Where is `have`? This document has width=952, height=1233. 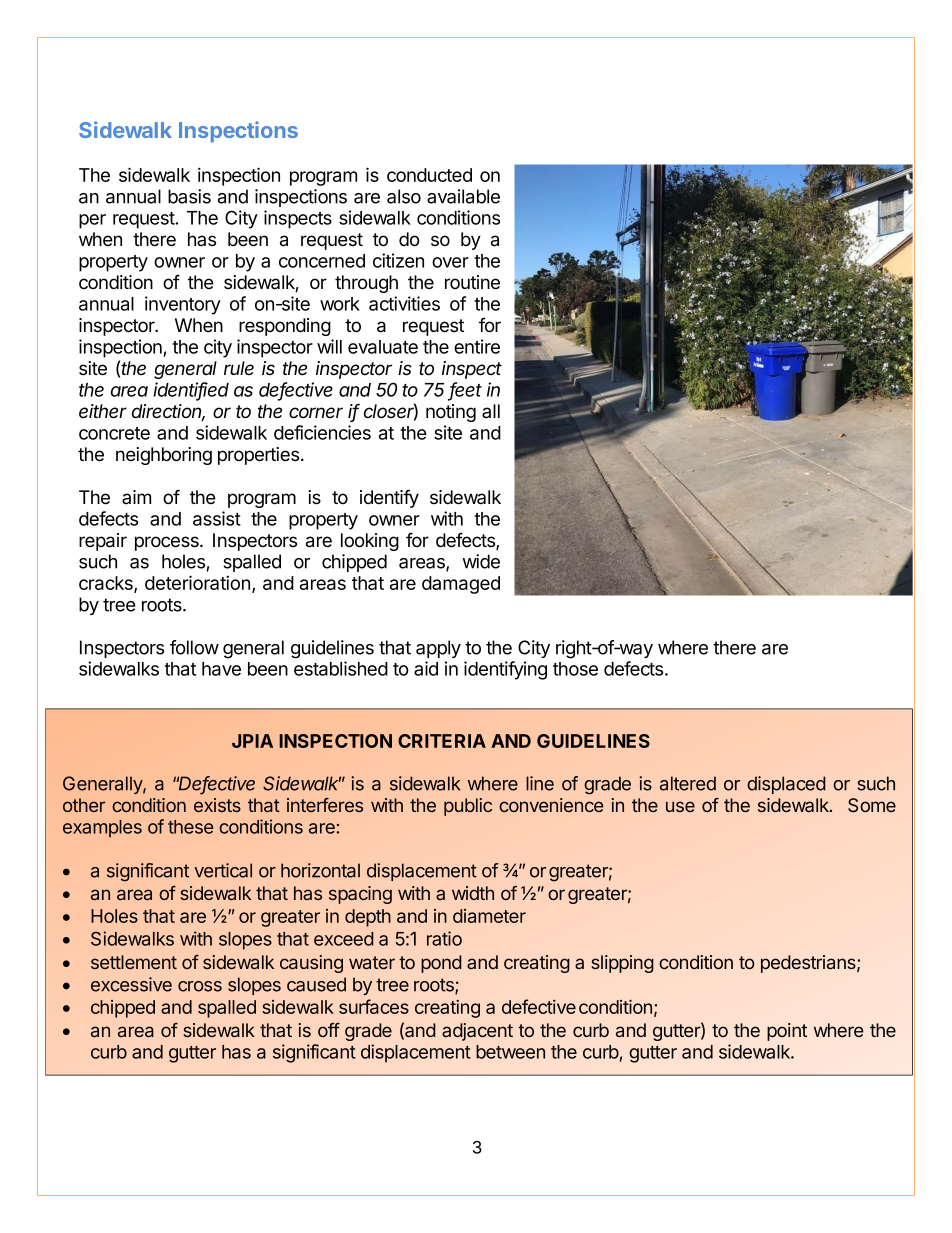
have is located at coordinates (221, 669).
